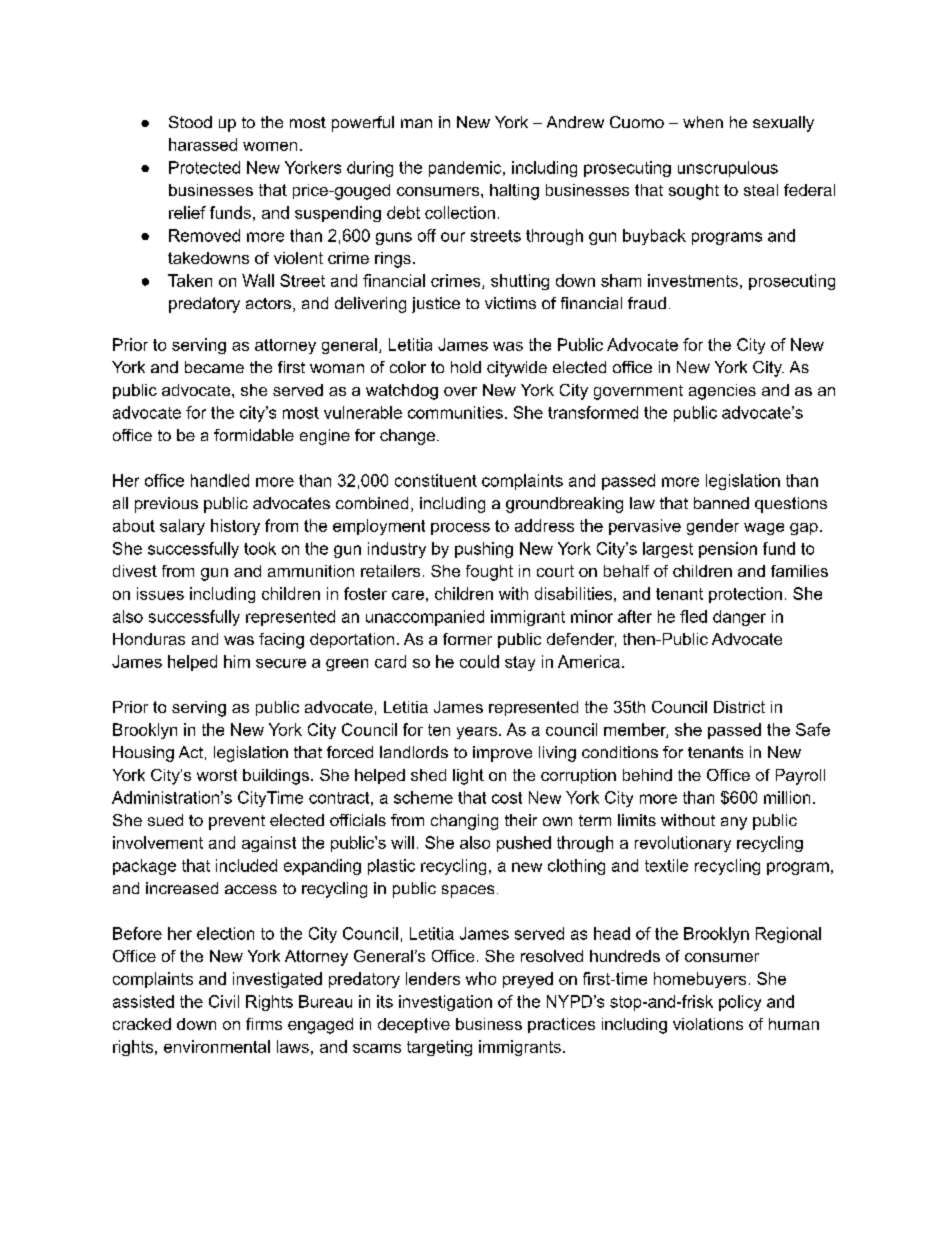  I want to click on harassed, so click(203, 144).
